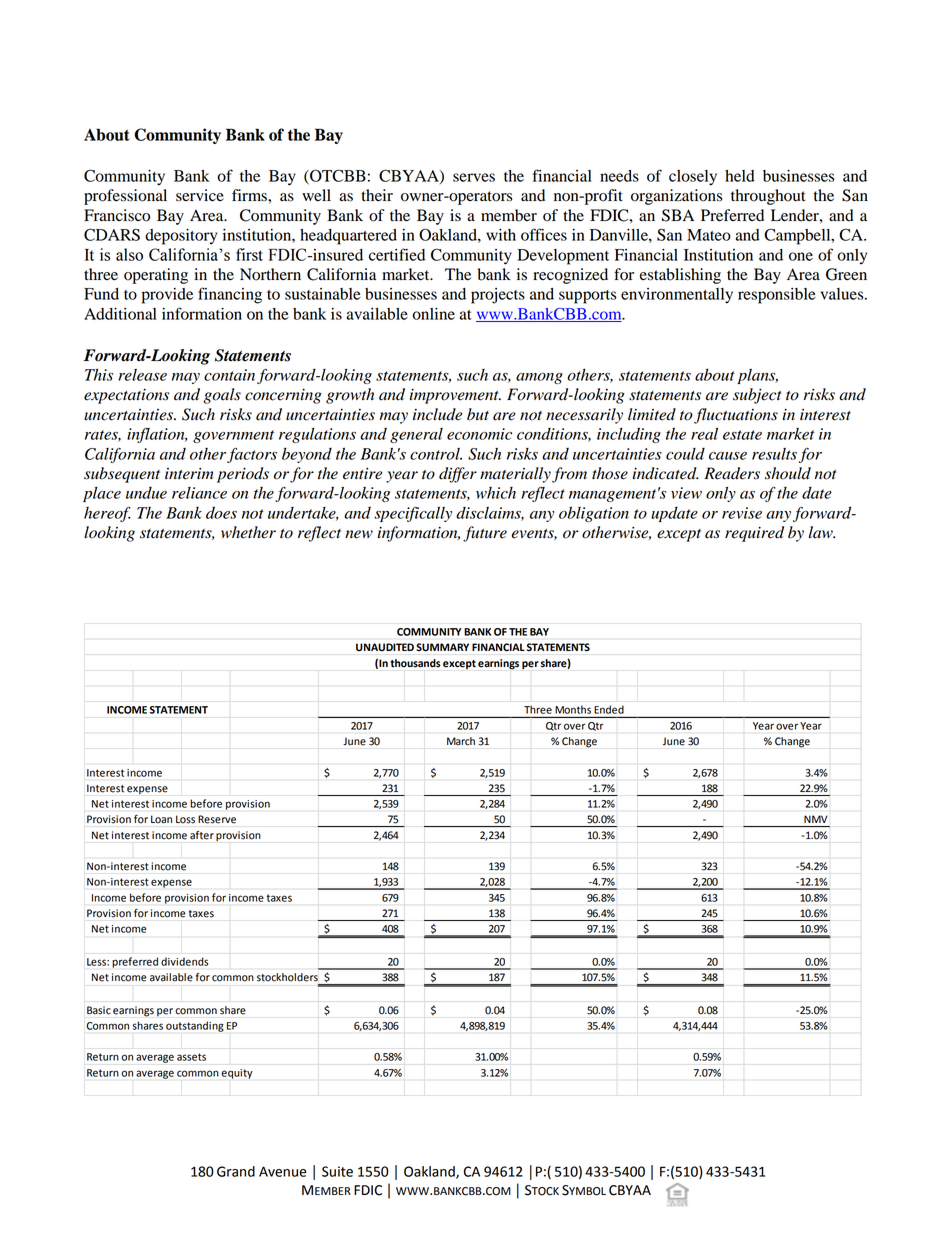 This page has height=1233, width=952. I want to click on Ended, so click(609, 710).
